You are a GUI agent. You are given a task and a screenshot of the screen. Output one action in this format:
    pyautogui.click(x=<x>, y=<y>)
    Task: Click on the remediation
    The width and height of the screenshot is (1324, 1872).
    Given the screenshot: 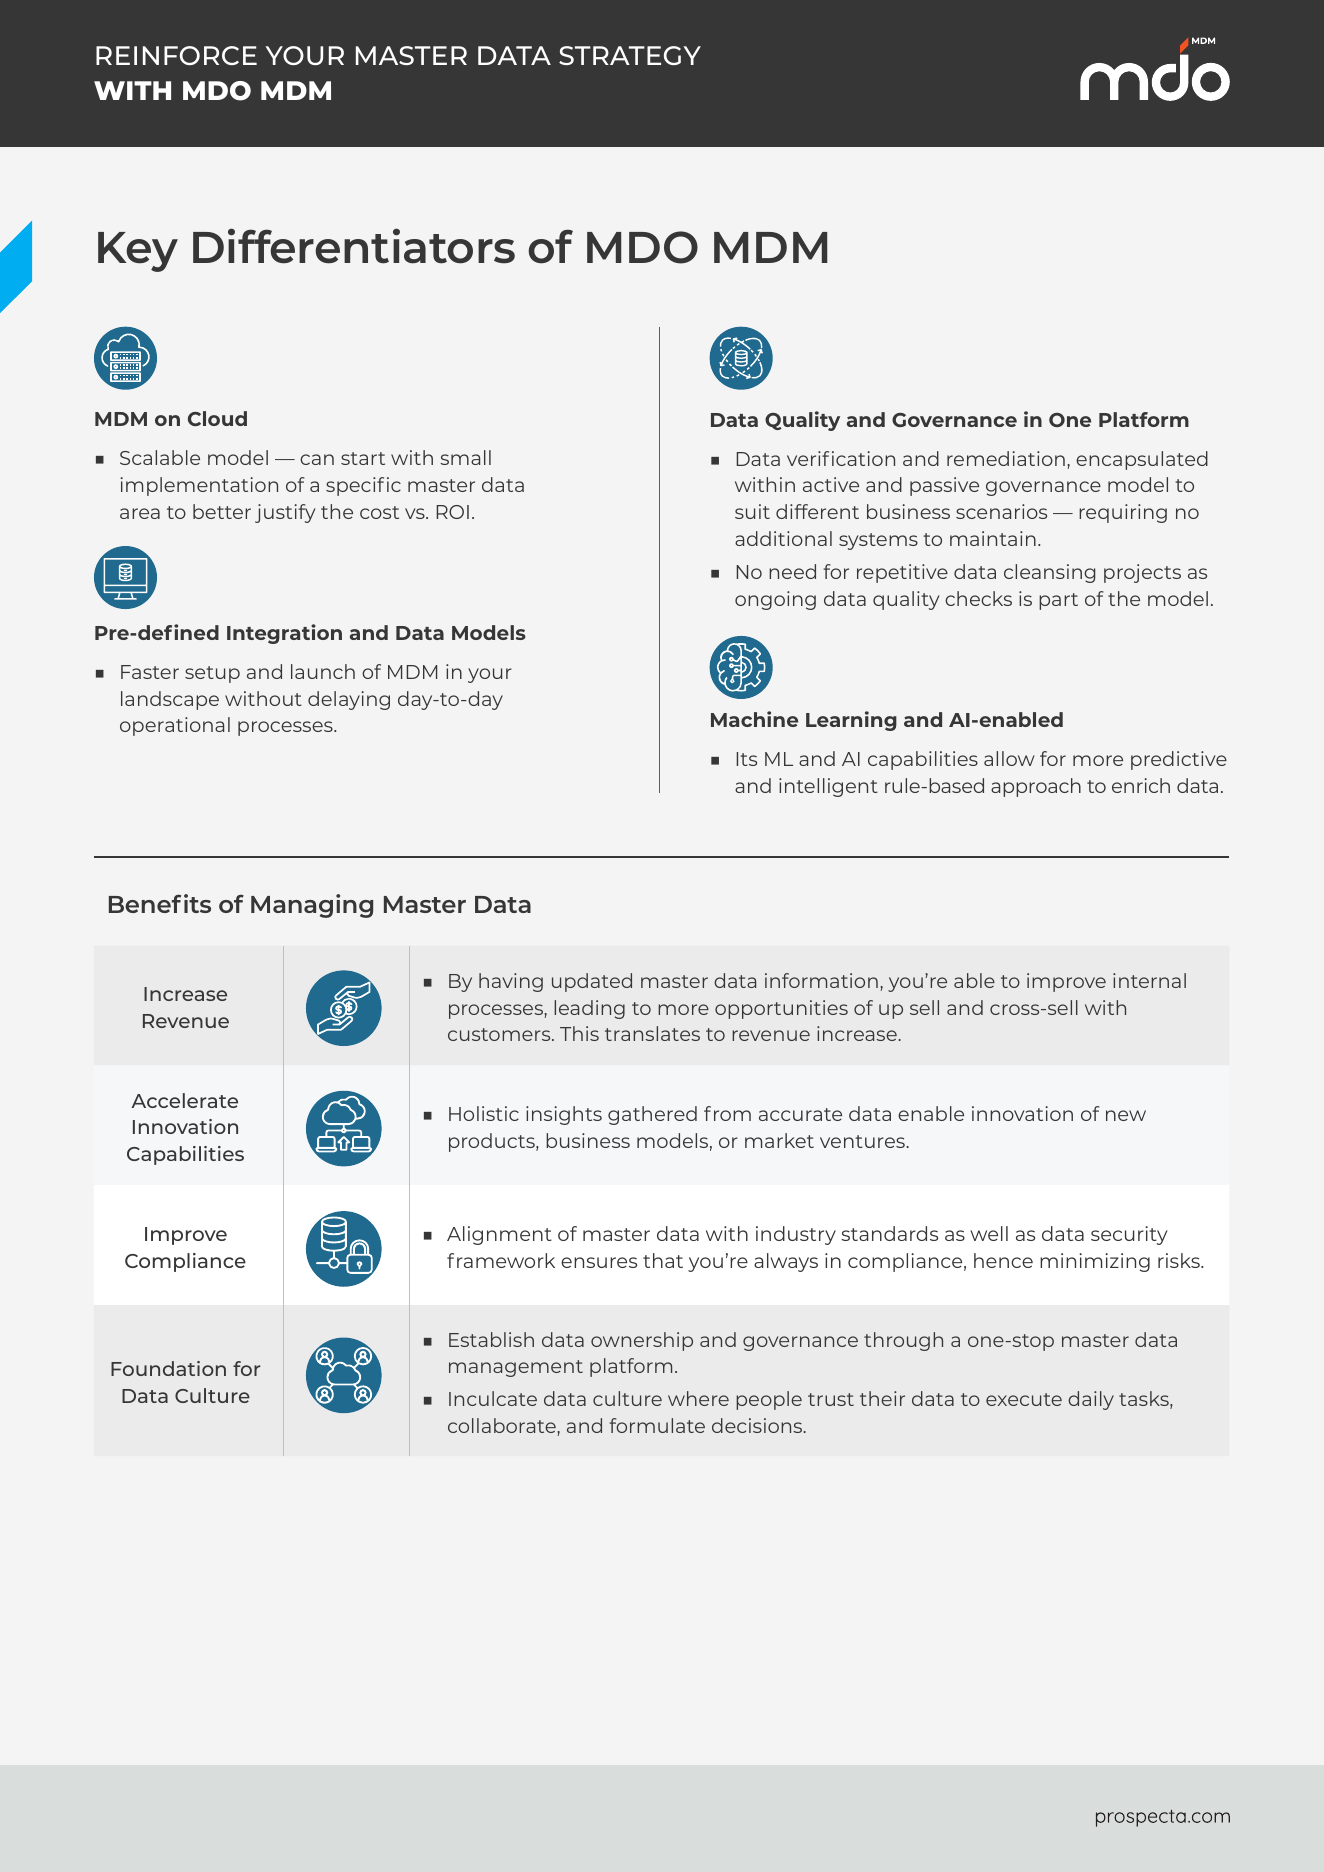 What is the action you would take?
    pyautogui.click(x=1006, y=458)
